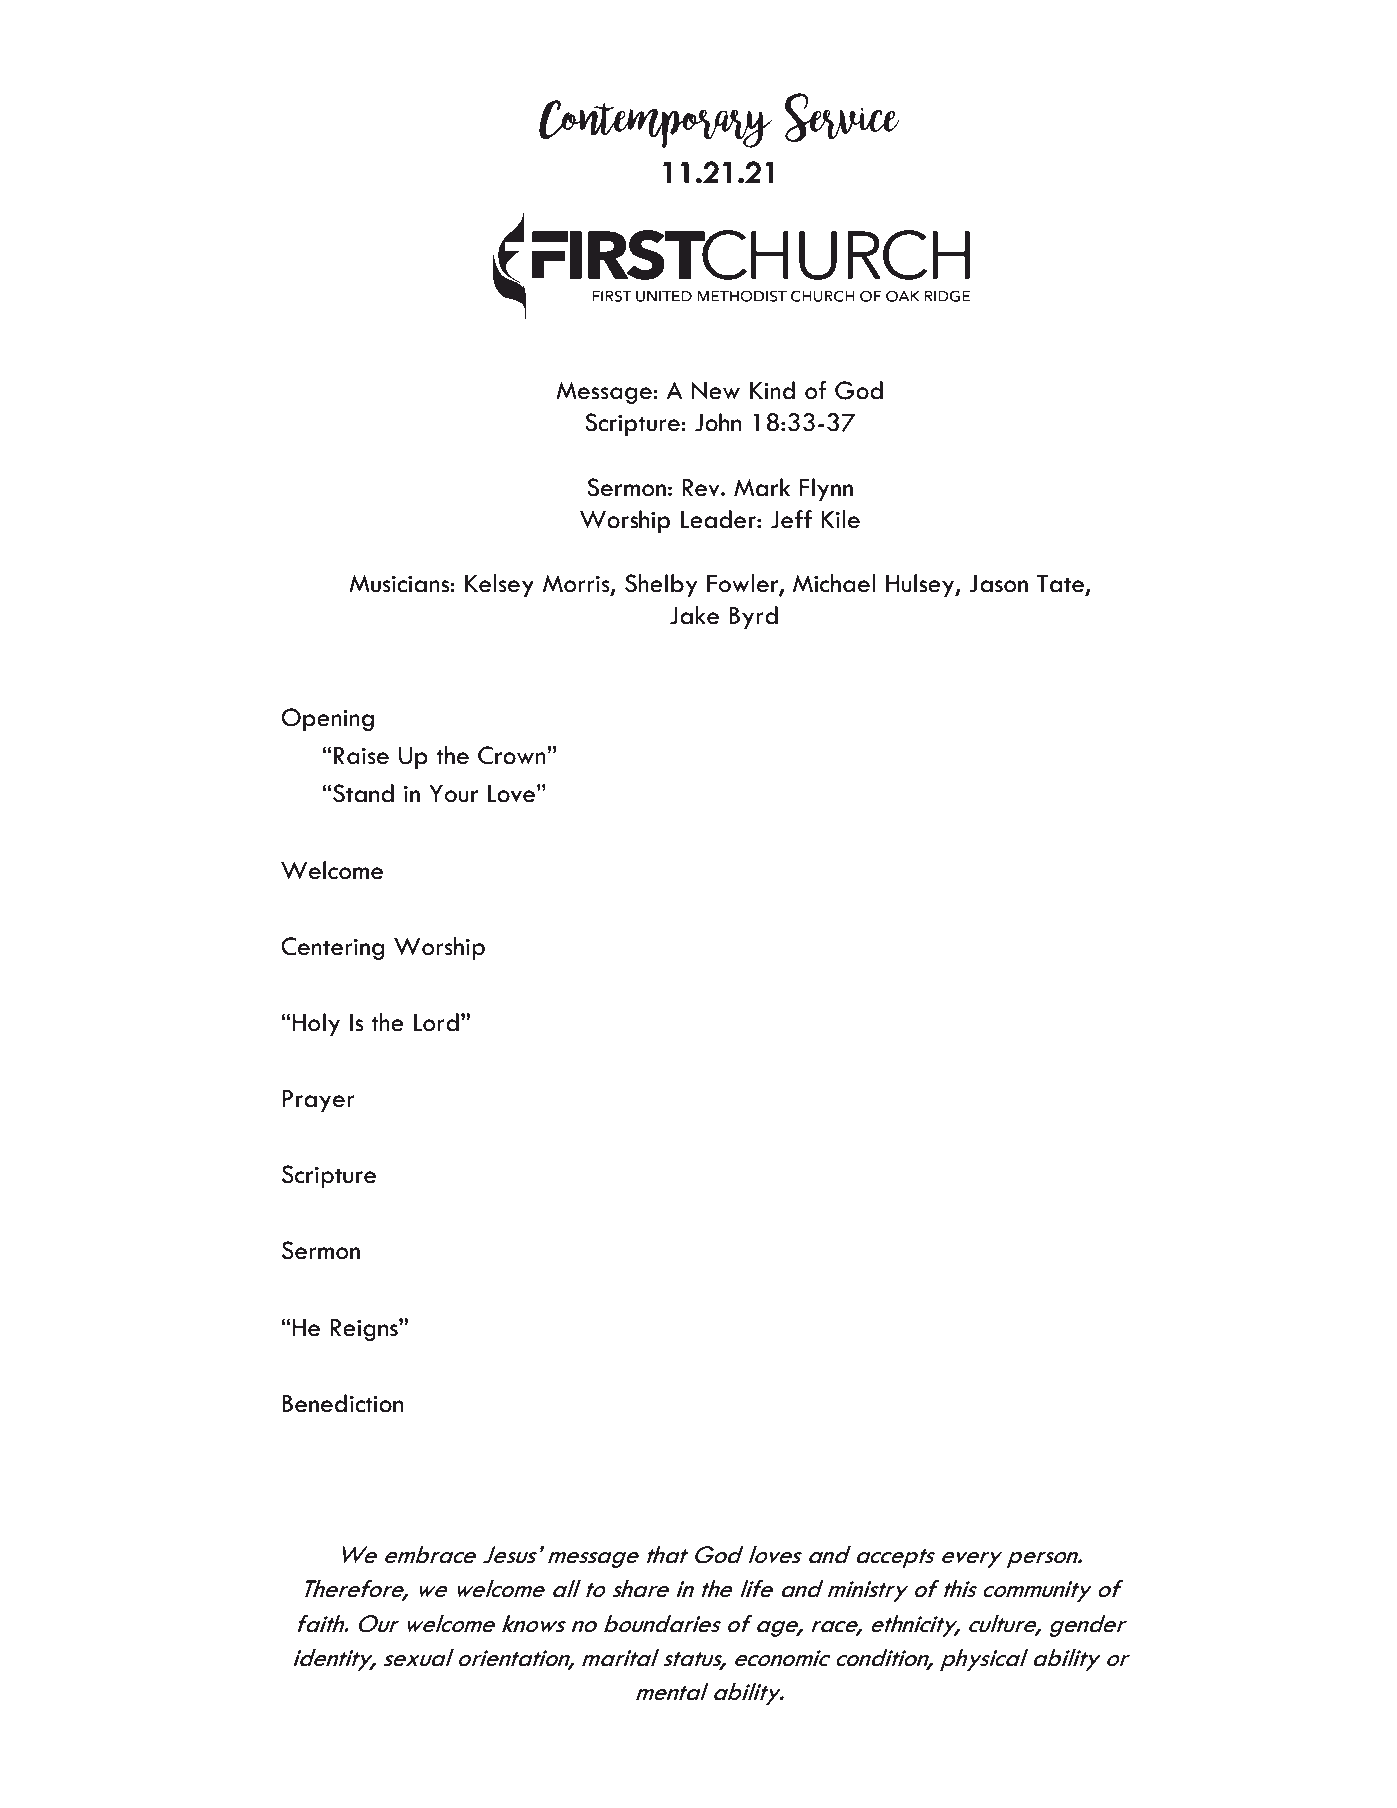 This image has height=1808, width=1397. I want to click on Byrd, so click(753, 617).
